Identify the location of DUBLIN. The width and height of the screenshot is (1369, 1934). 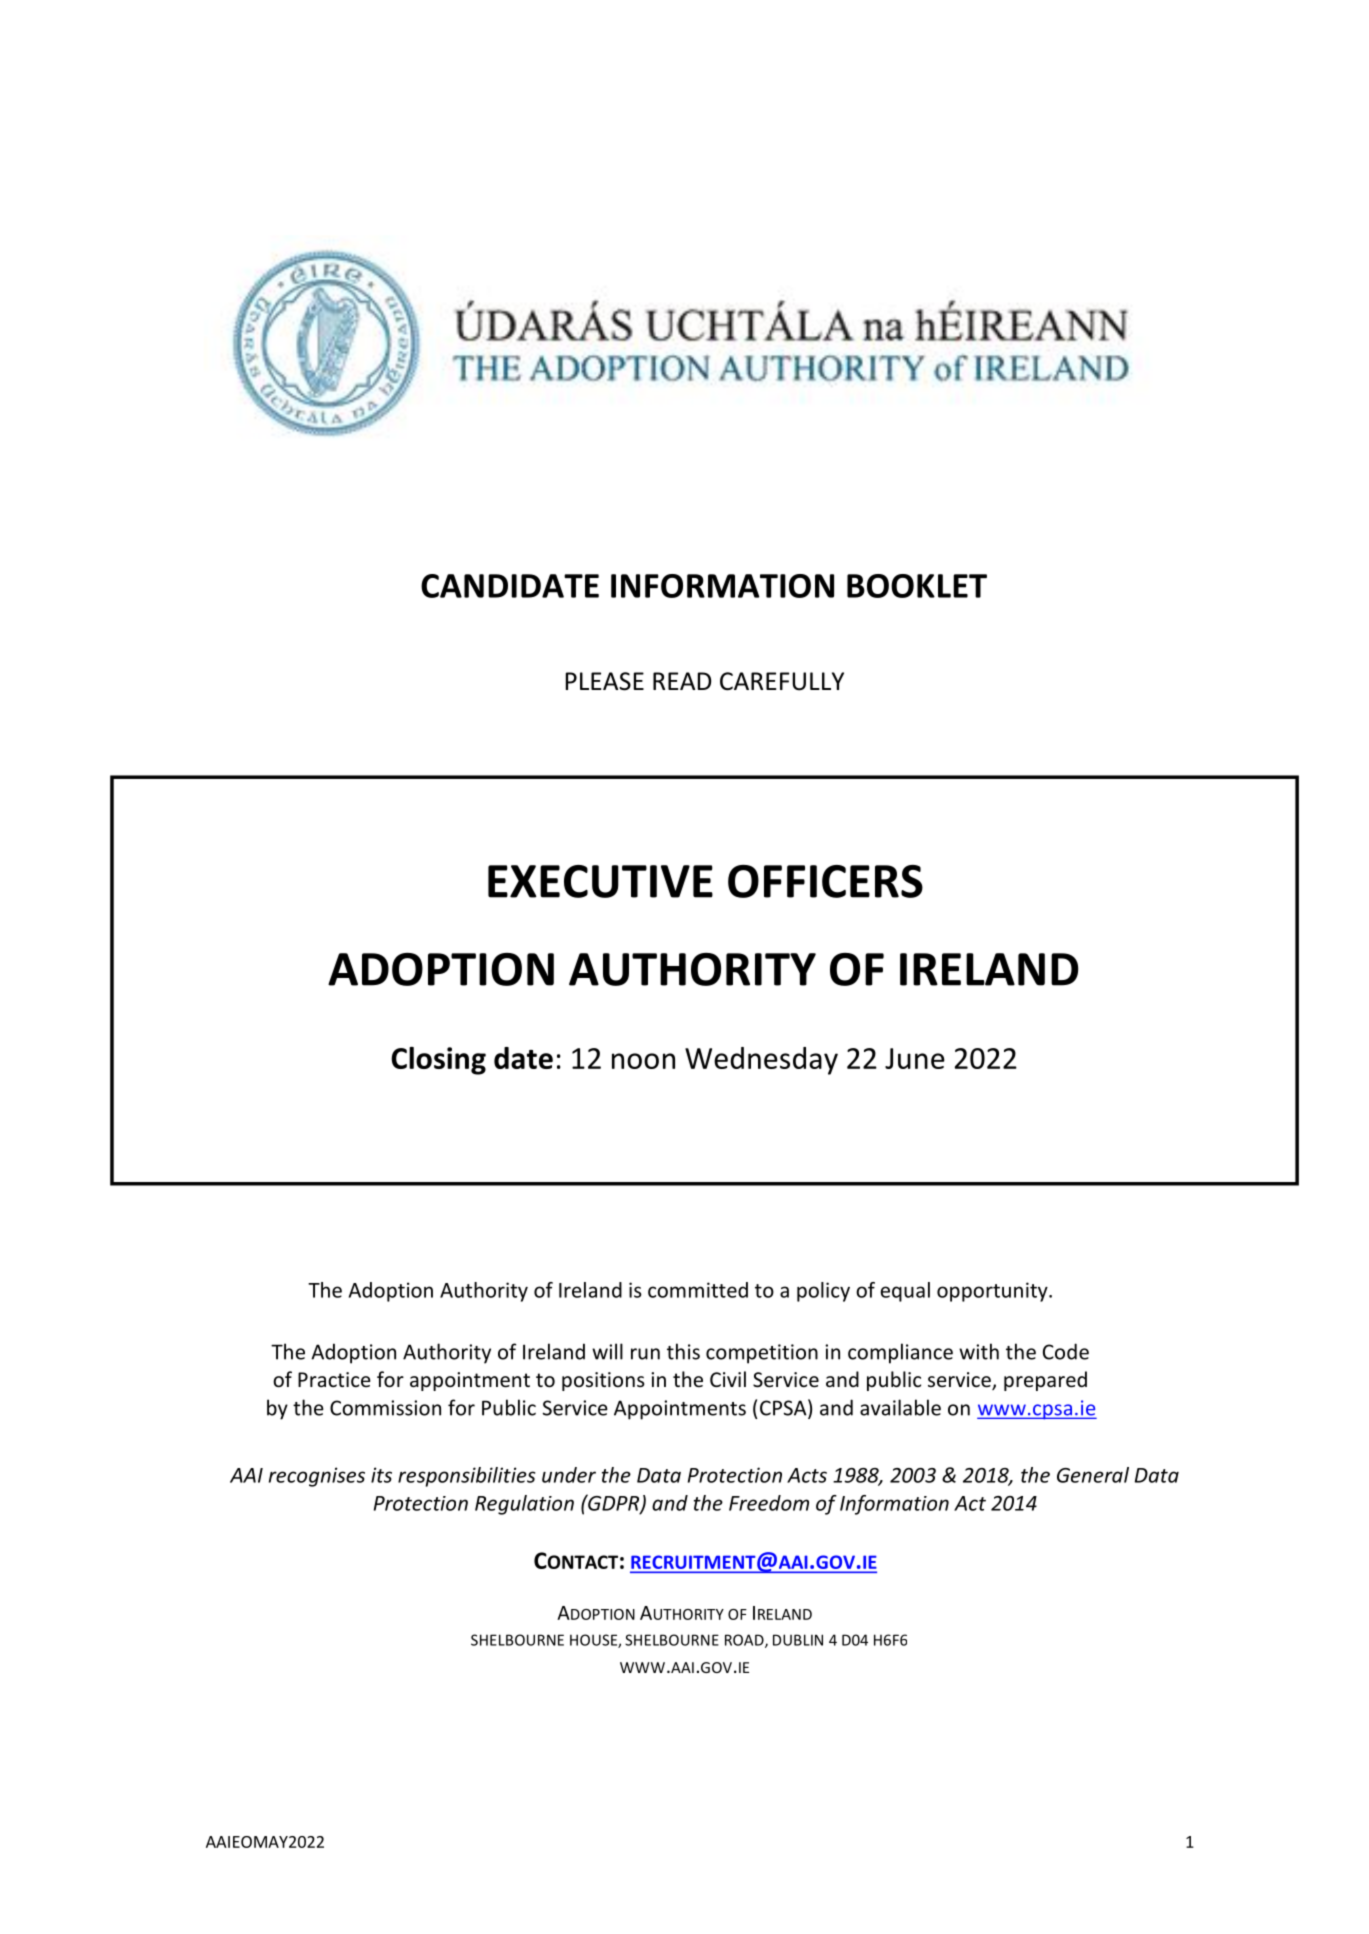
(798, 1640).
